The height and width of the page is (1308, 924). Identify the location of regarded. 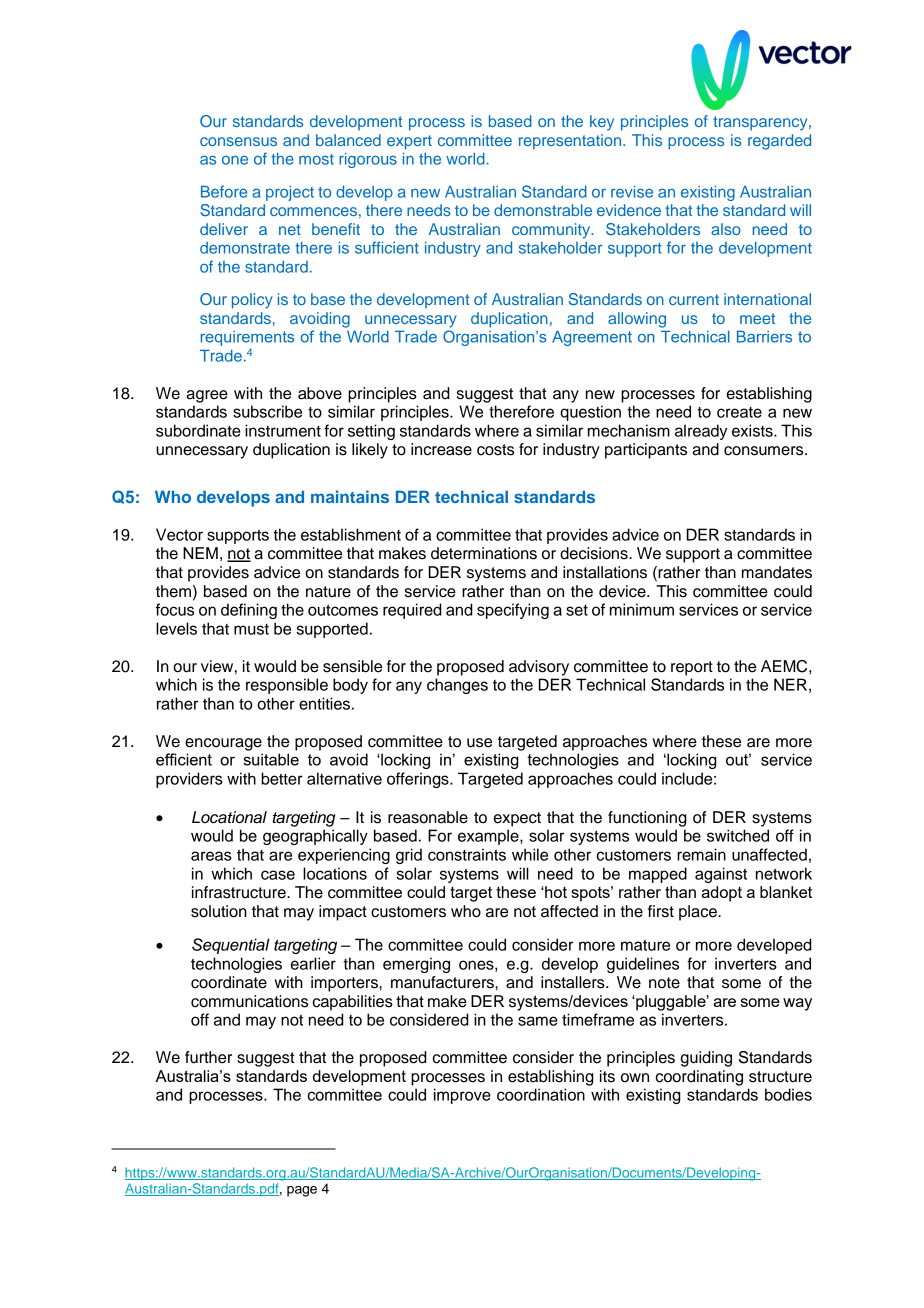
(779, 142).
